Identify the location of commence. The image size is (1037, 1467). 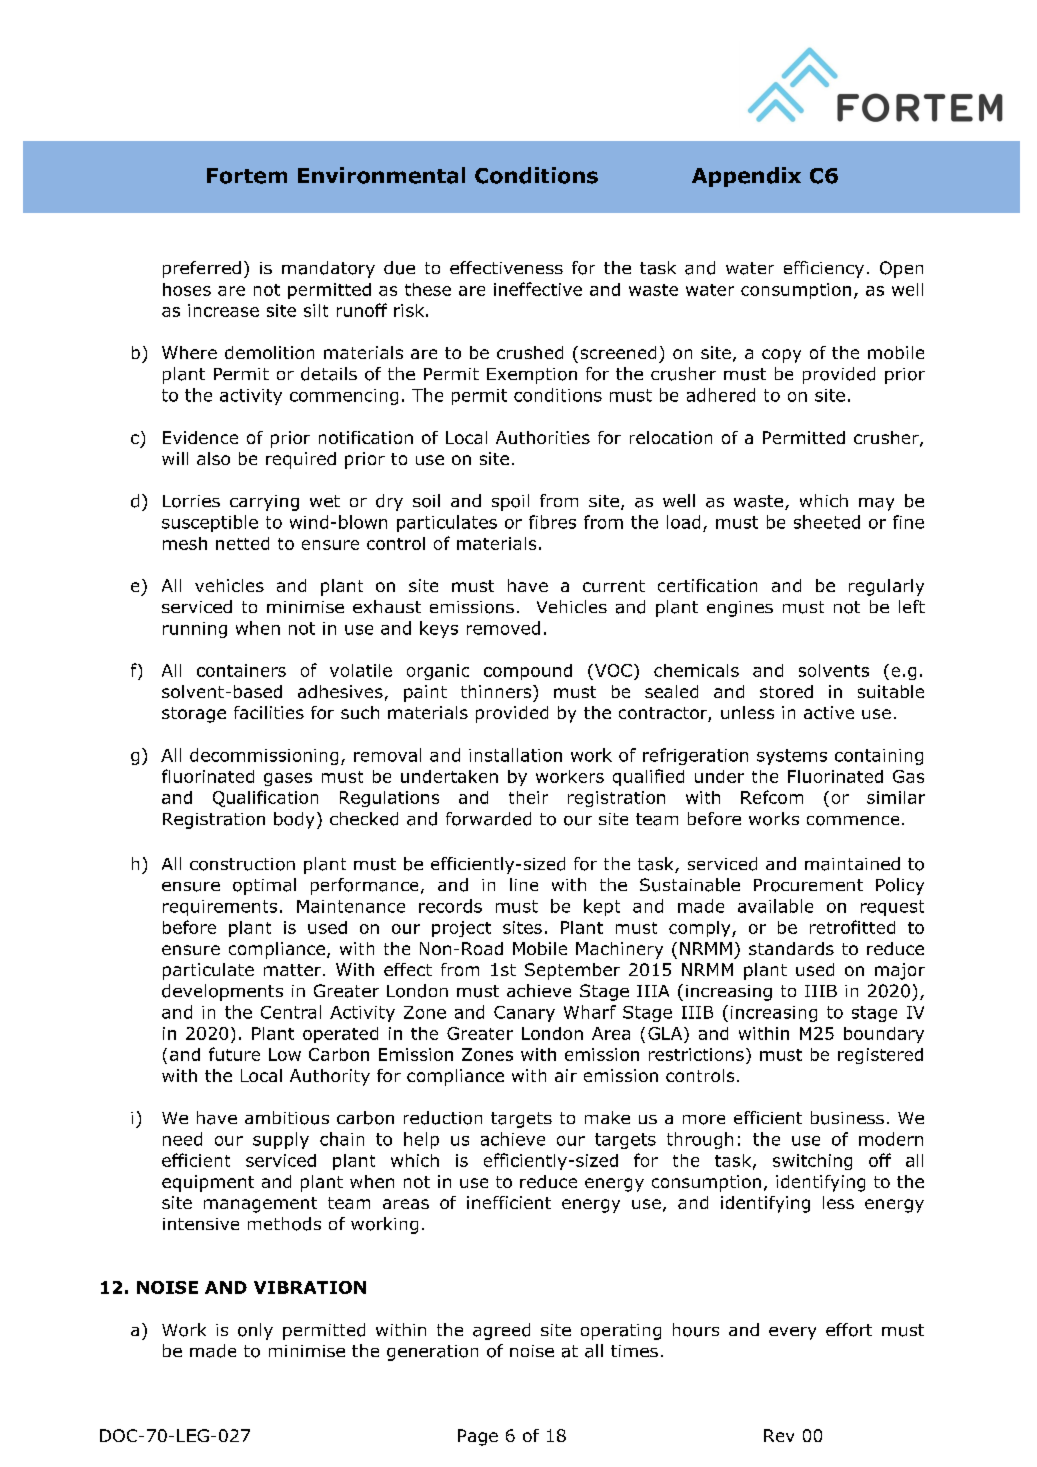
(853, 821).
